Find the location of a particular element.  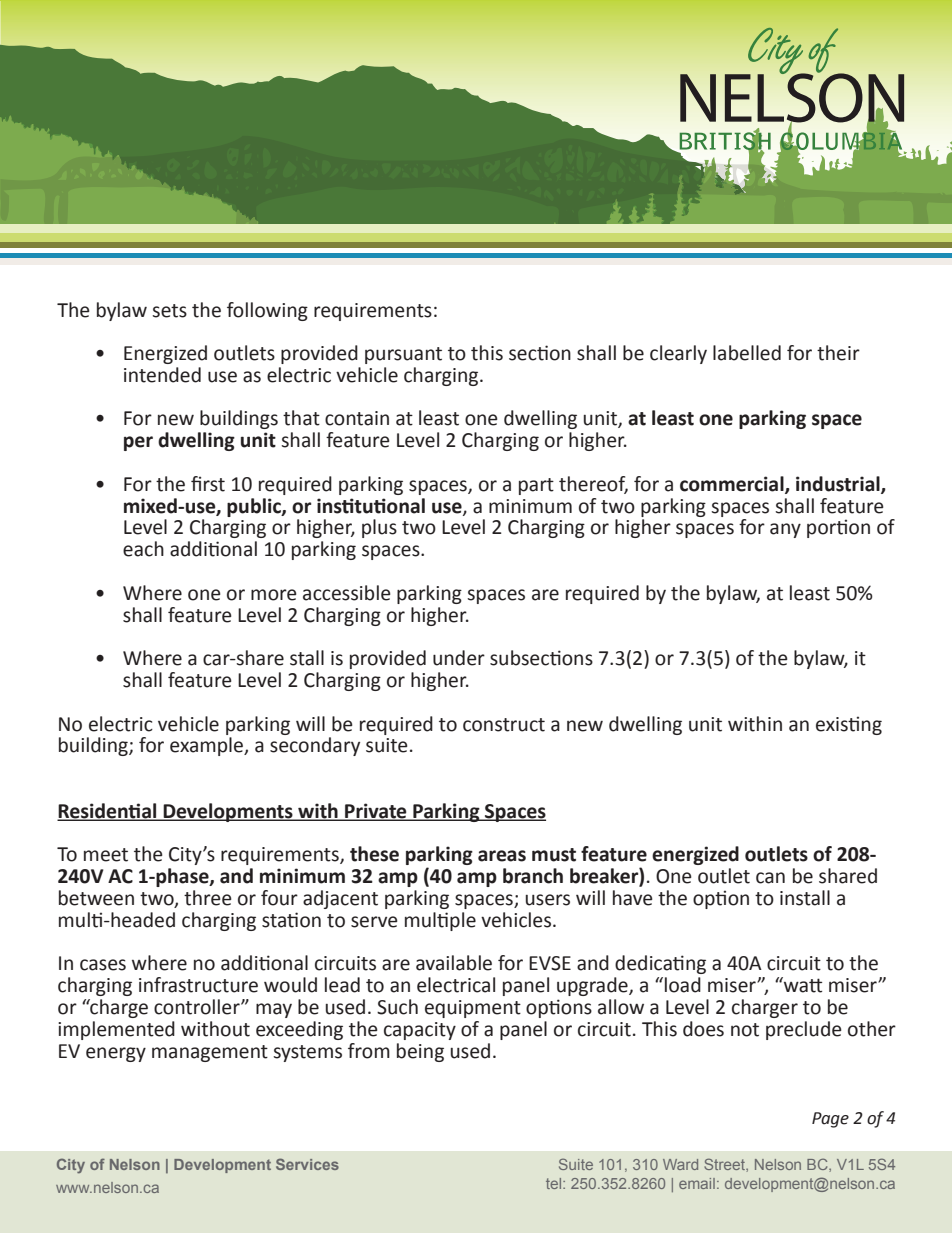

sets is located at coordinates (169, 311).
